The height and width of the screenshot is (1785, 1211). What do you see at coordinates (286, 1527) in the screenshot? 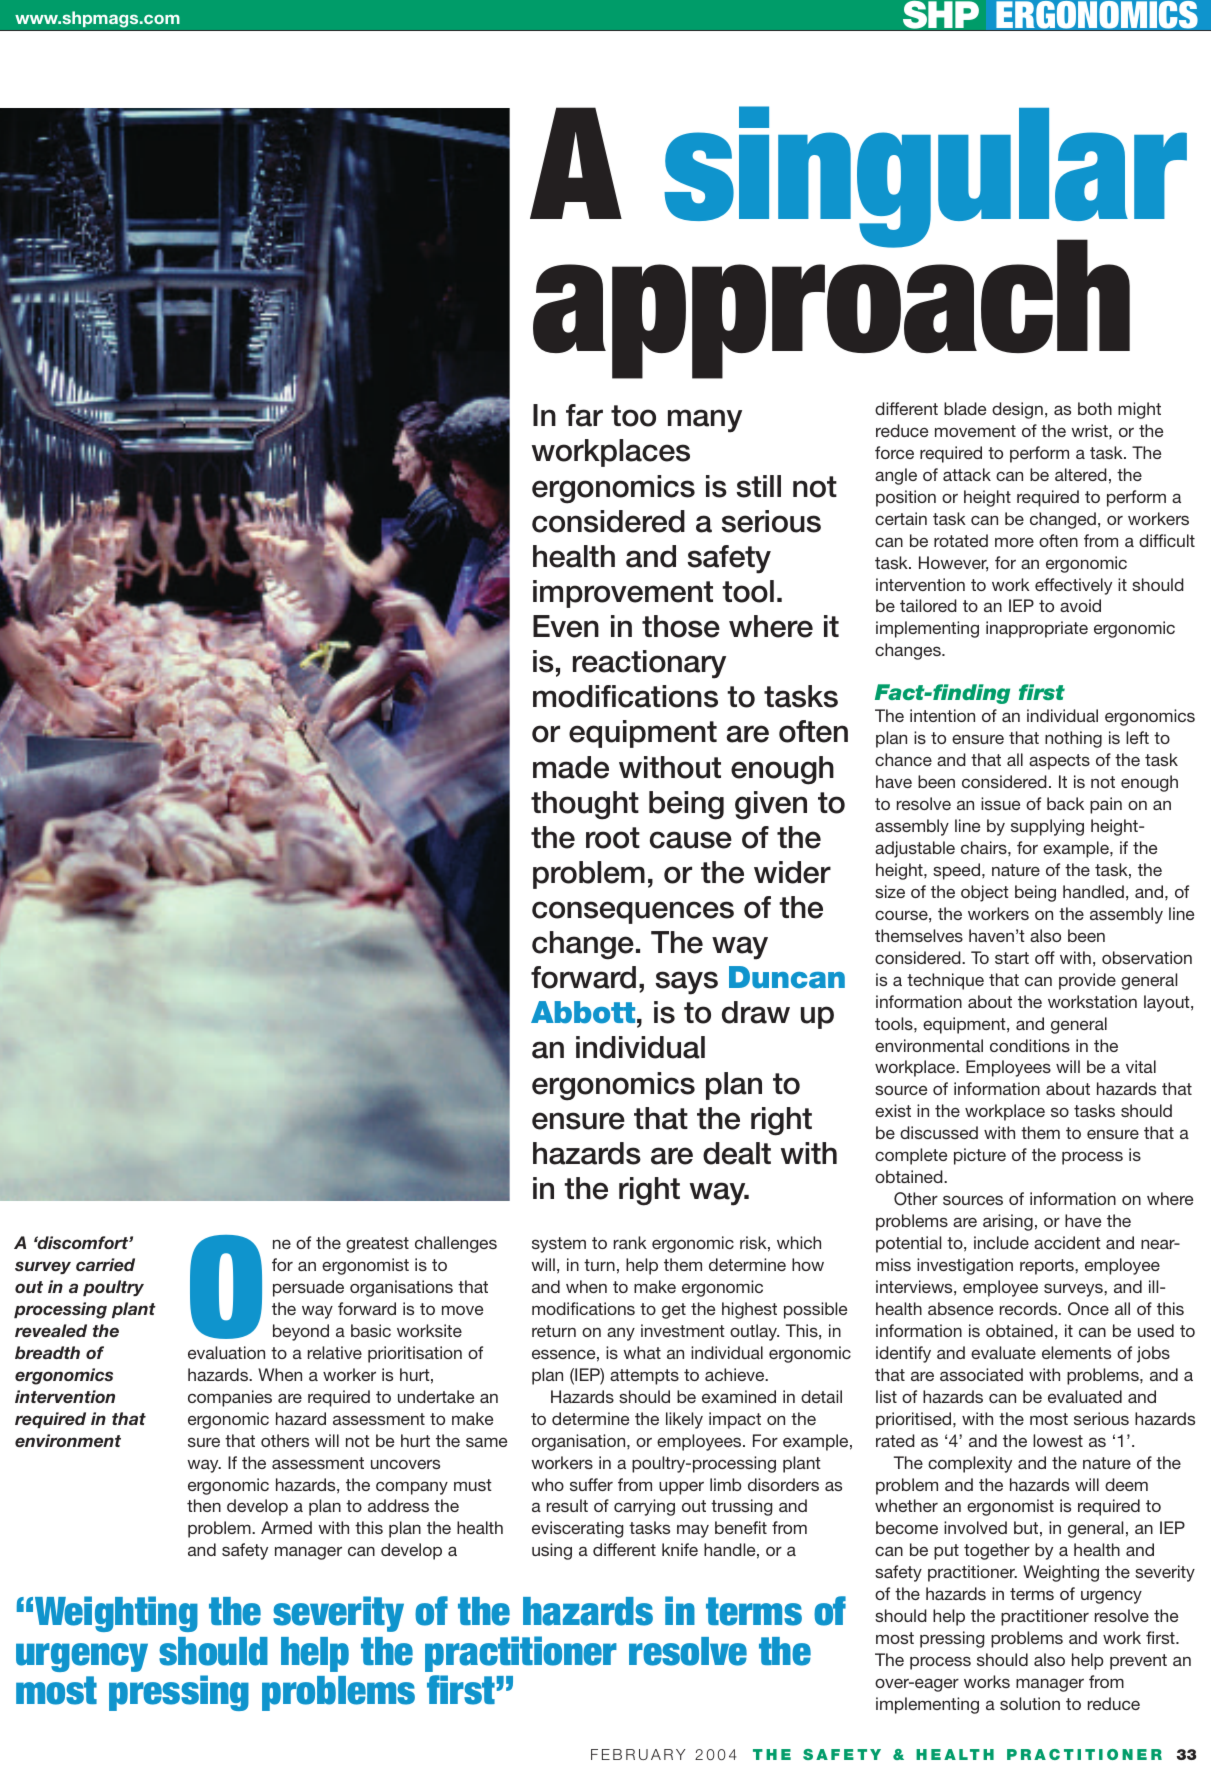
I see `Armed` at bounding box center [286, 1527].
